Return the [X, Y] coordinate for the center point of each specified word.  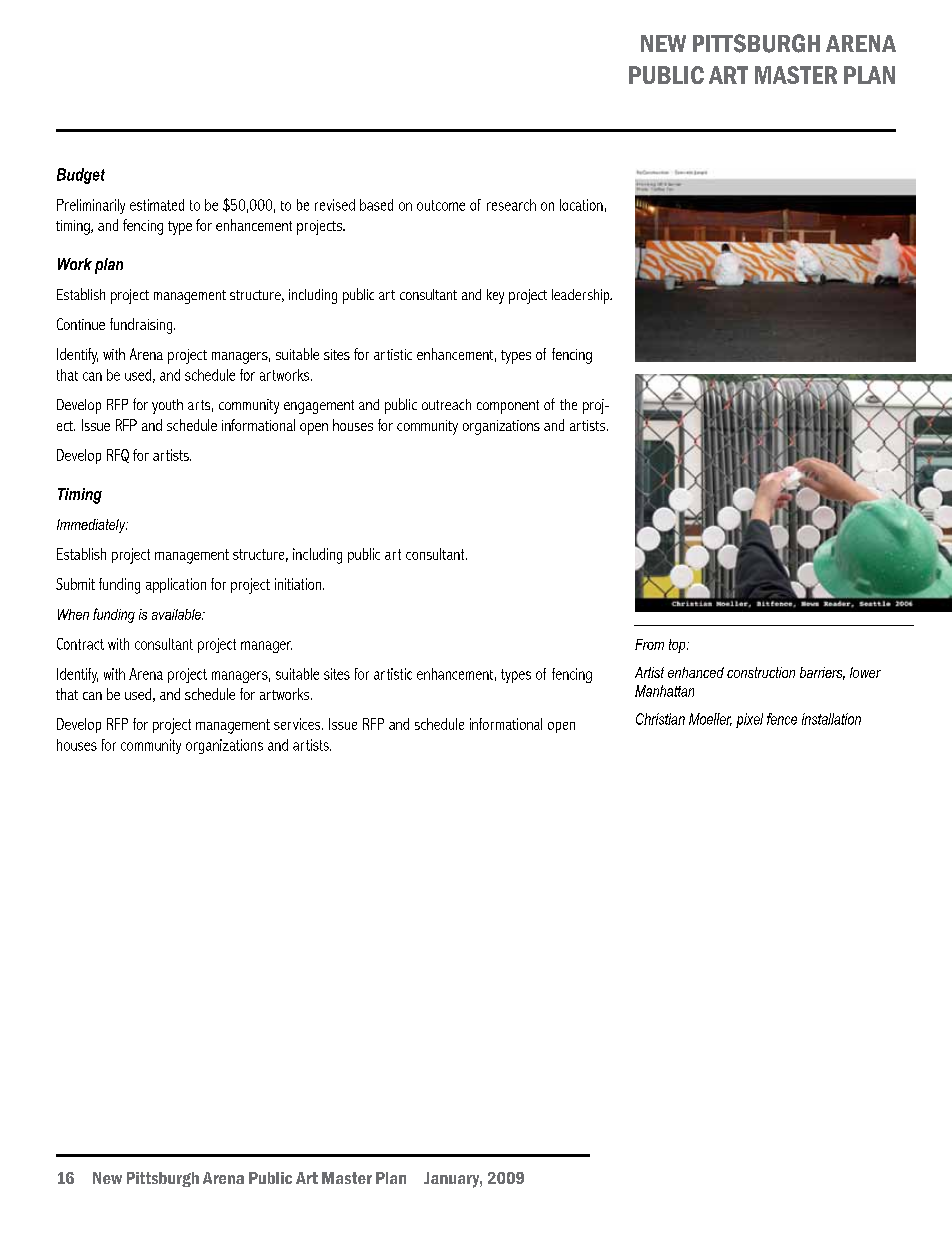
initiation [299, 584]
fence [782, 719]
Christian [660, 719]
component [508, 407]
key [495, 296]
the [568, 404]
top [678, 646]
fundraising [142, 326]
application [176, 585]
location [581, 205]
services [298, 724]
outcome [441, 205]
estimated [157, 205]
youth [167, 406]
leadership [582, 296]
